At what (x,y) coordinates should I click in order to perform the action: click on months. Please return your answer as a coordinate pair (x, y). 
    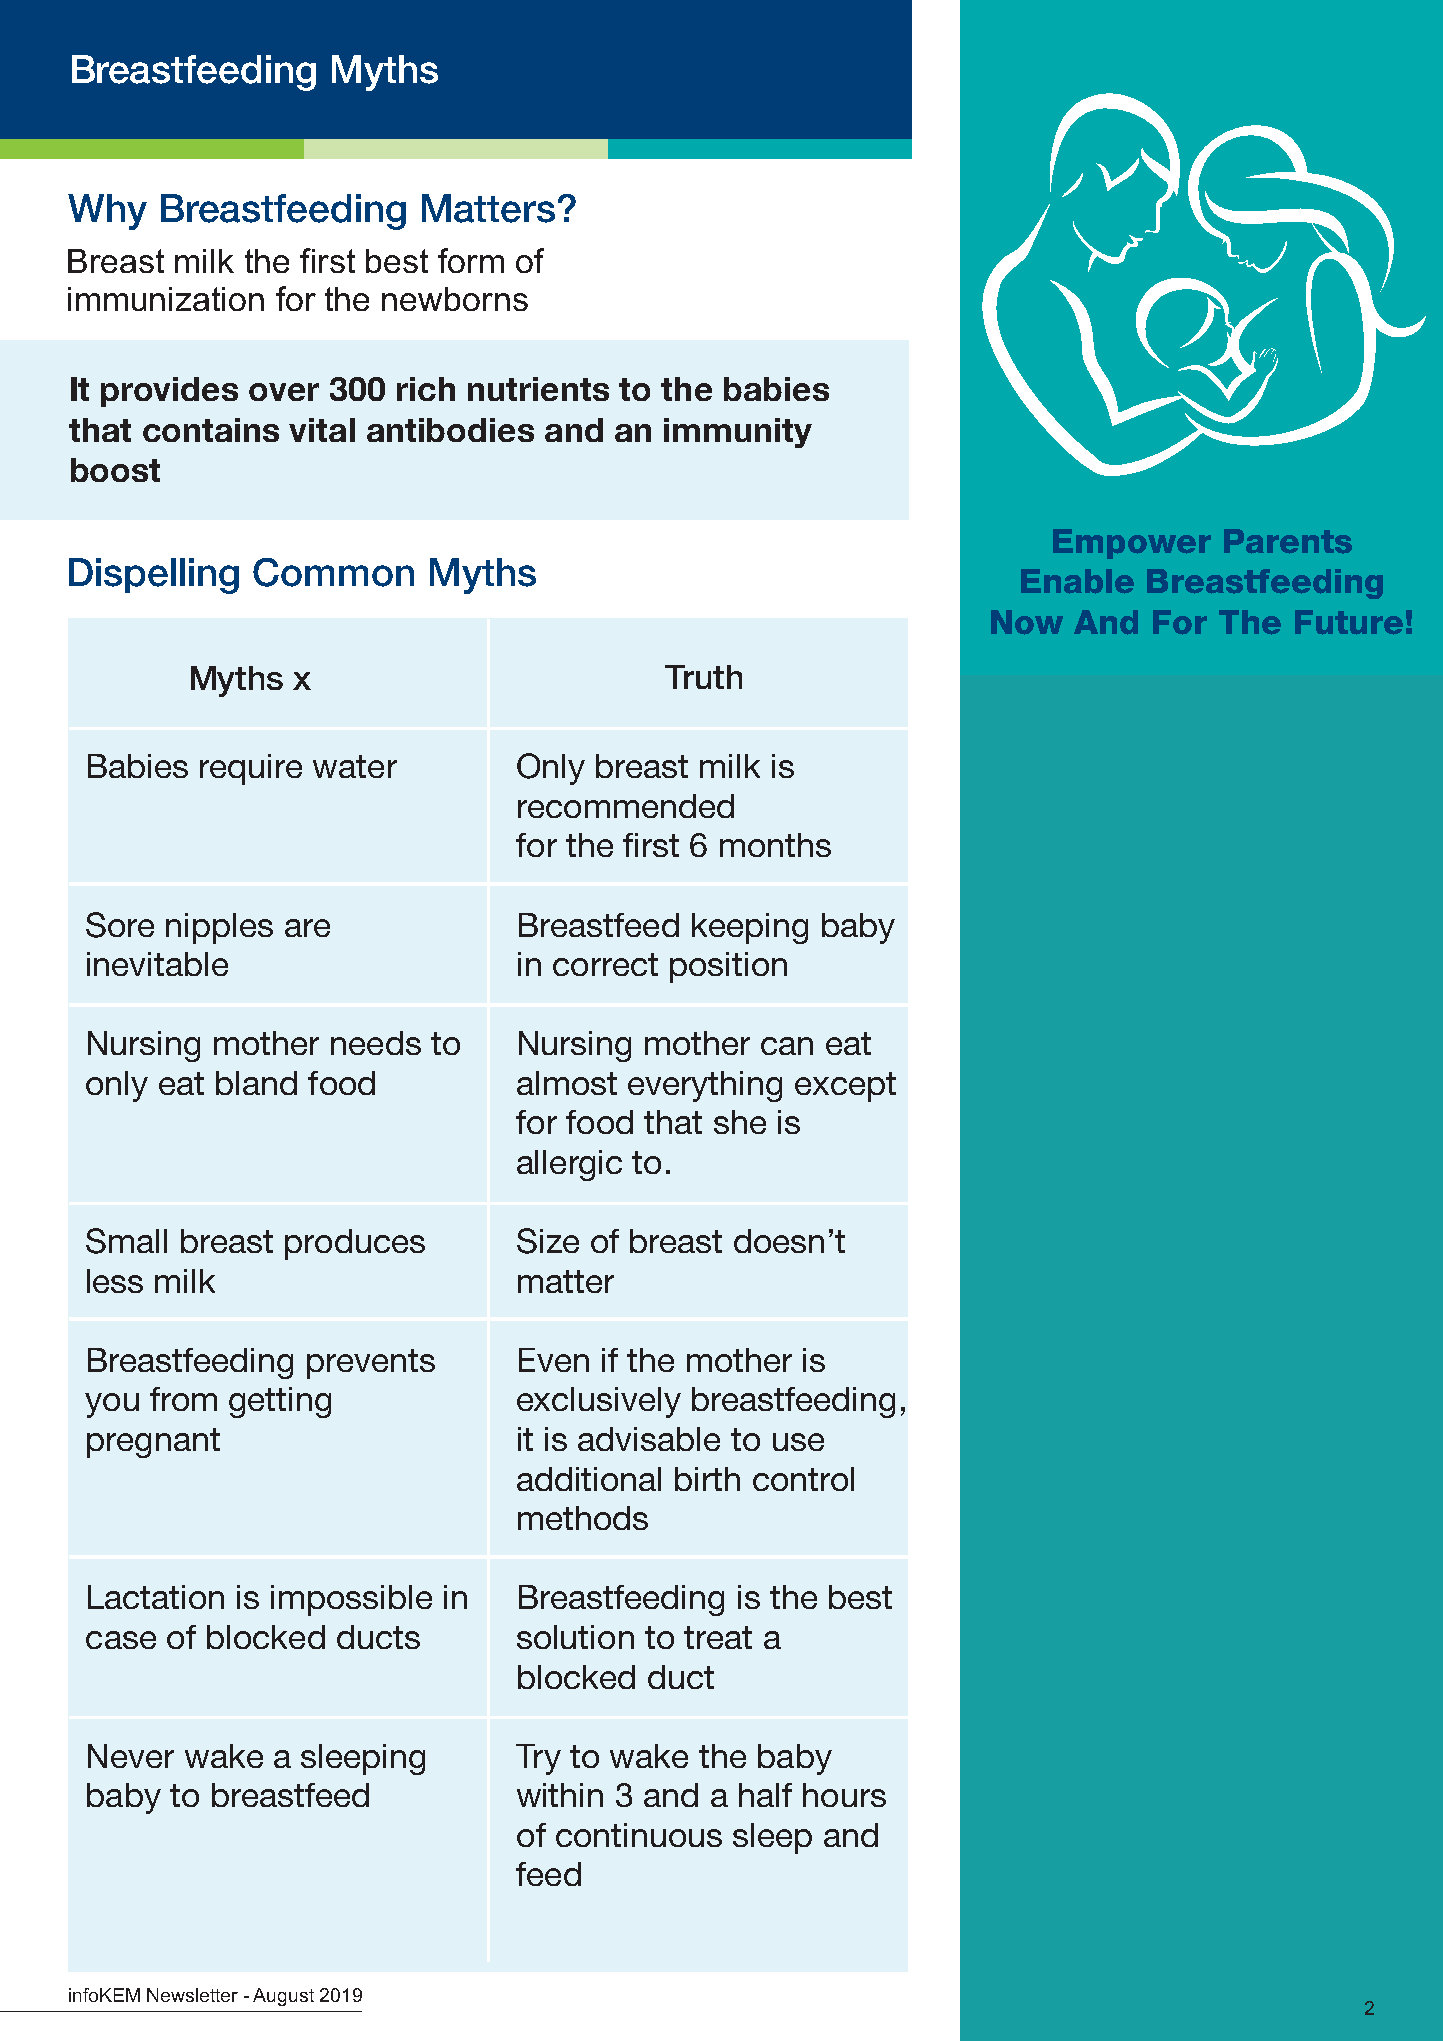
    Looking at the image, I should click on (775, 845).
